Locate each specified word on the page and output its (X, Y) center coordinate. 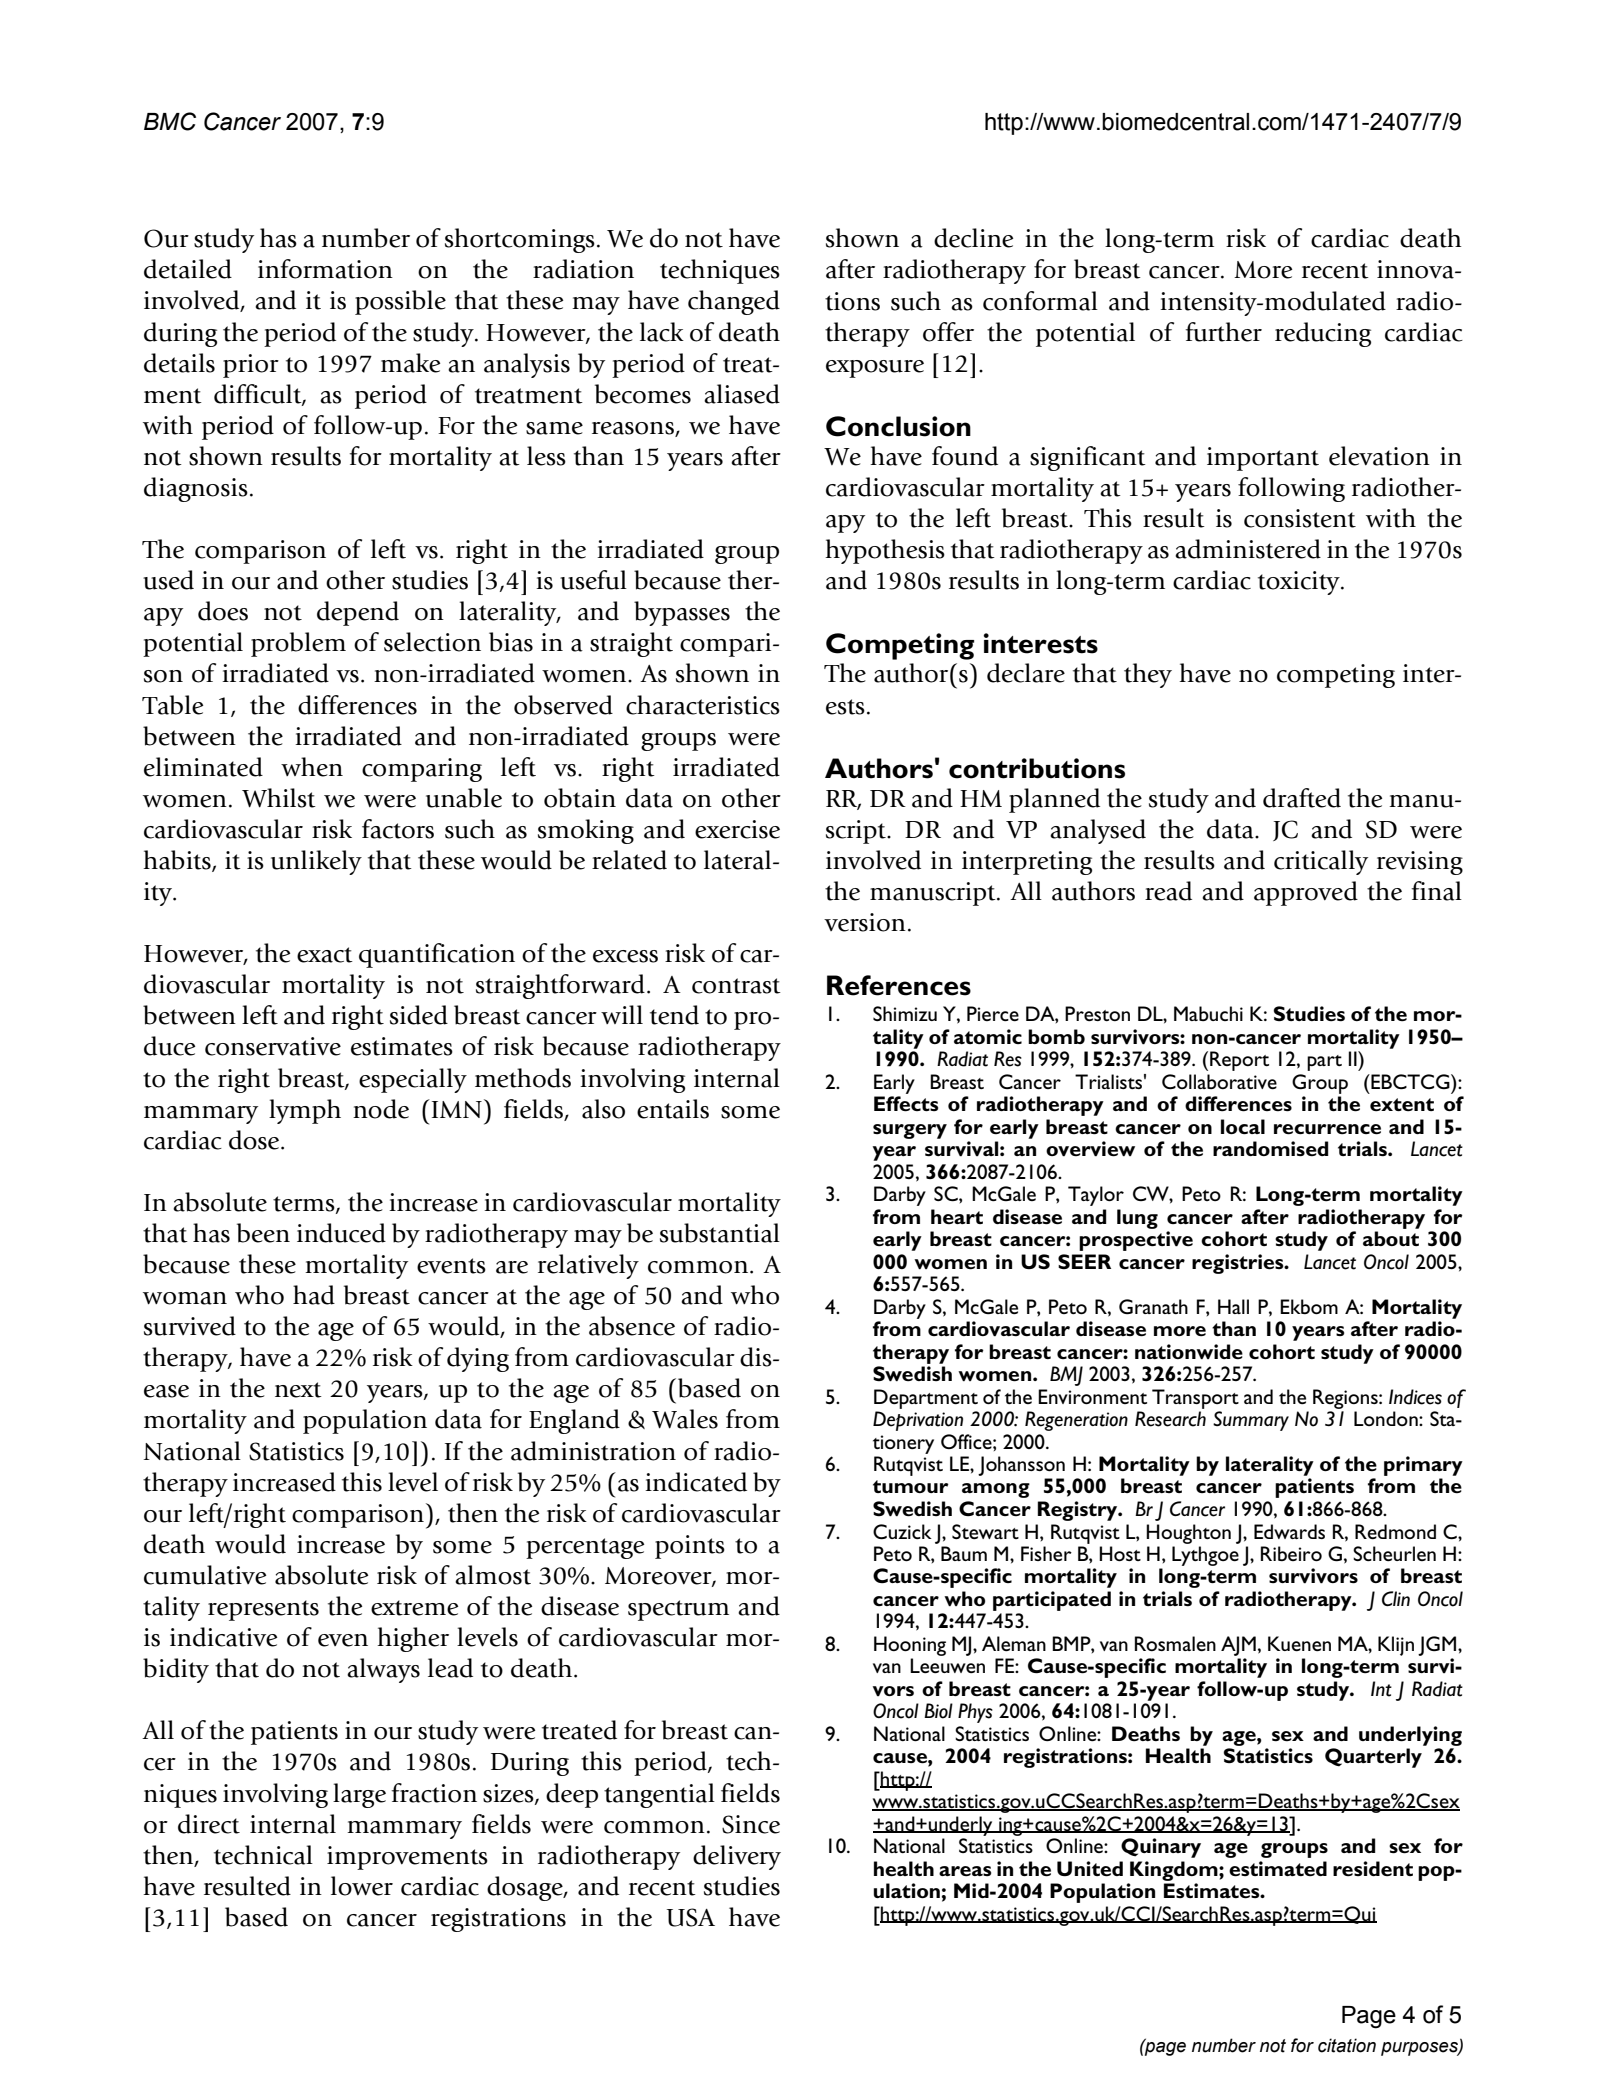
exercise (737, 829)
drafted (1302, 798)
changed (734, 302)
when (312, 767)
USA (691, 1917)
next (298, 1390)
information (325, 269)
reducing (1323, 334)
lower (362, 1886)
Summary (1251, 1421)
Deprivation (918, 1421)
